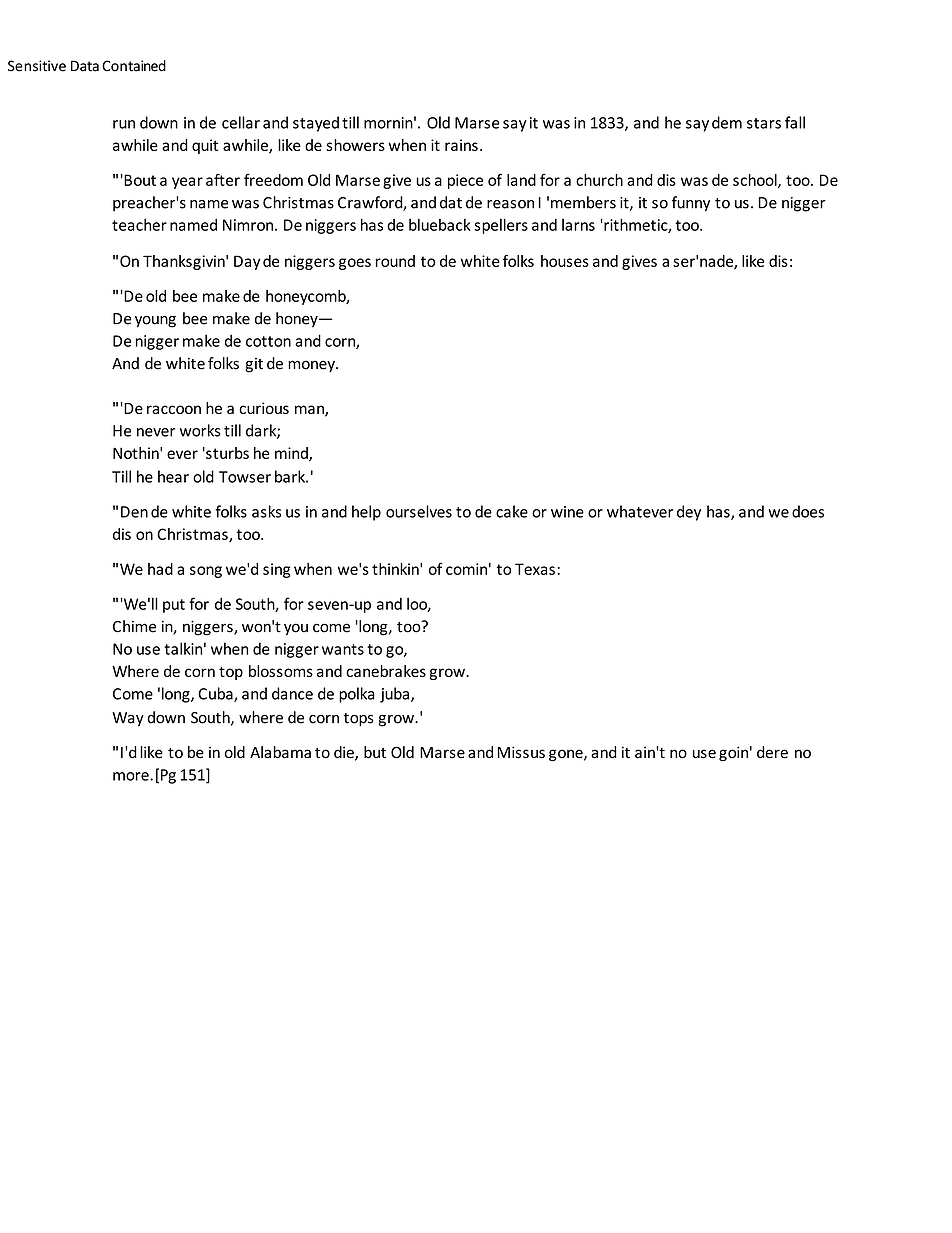  What do you see at coordinates (375, 752) in the screenshot?
I see `but` at bounding box center [375, 752].
